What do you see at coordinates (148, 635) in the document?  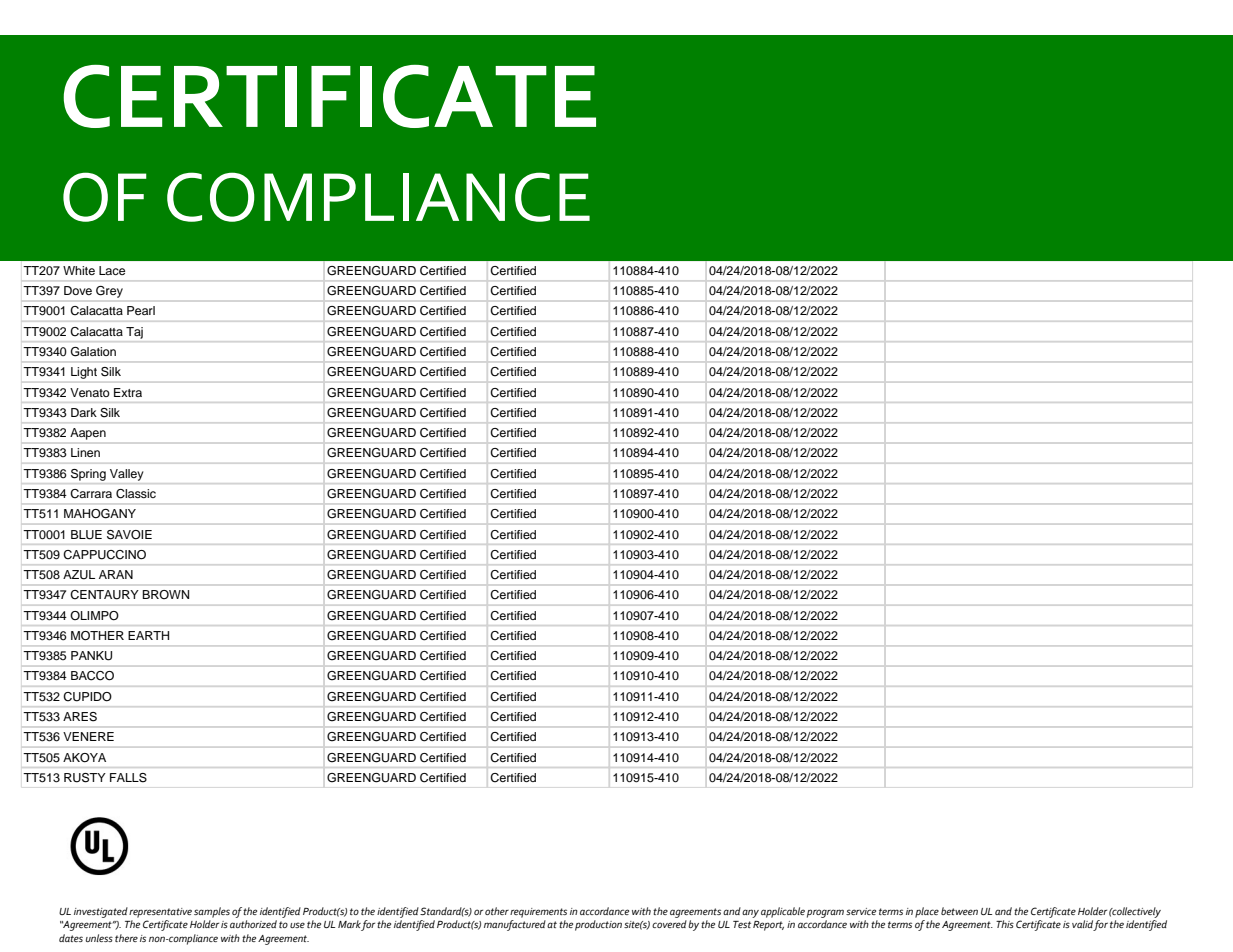 I see `EARTH` at bounding box center [148, 635].
